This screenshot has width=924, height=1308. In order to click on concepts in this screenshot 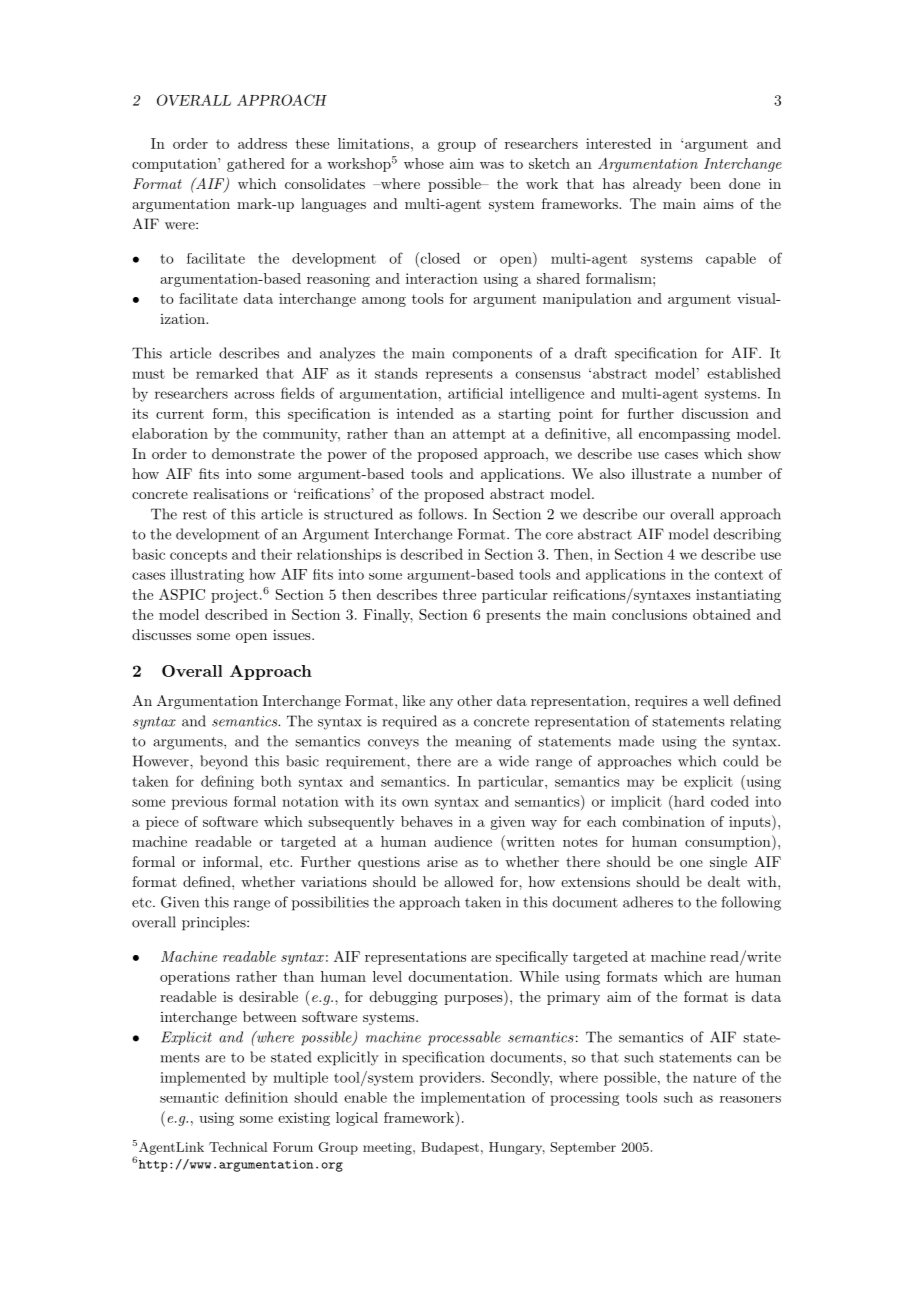, I will do `click(198, 556)`.
